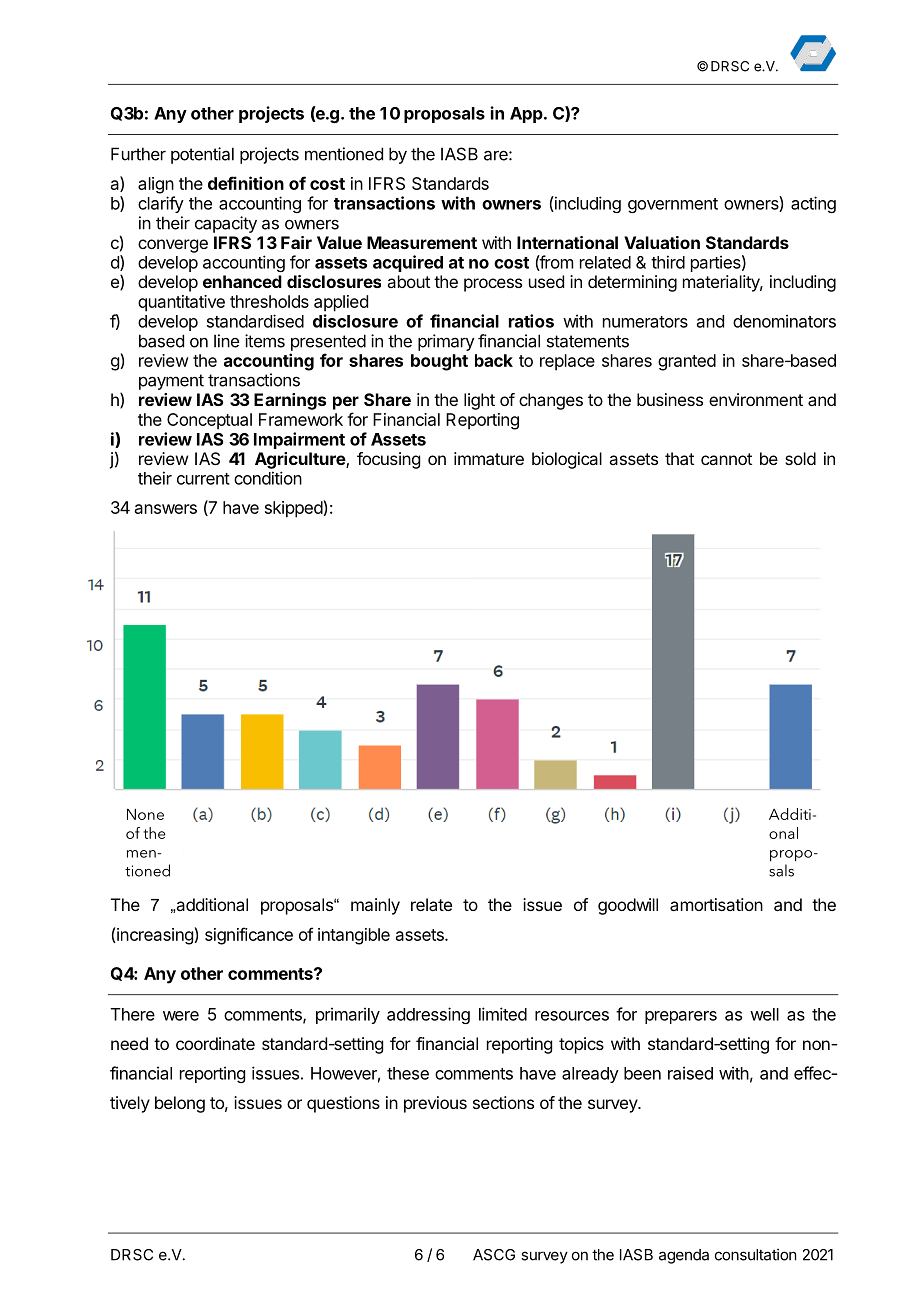 The width and height of the image is (924, 1308). What do you see at coordinates (726, 459) in the image?
I see `cannot` at bounding box center [726, 459].
